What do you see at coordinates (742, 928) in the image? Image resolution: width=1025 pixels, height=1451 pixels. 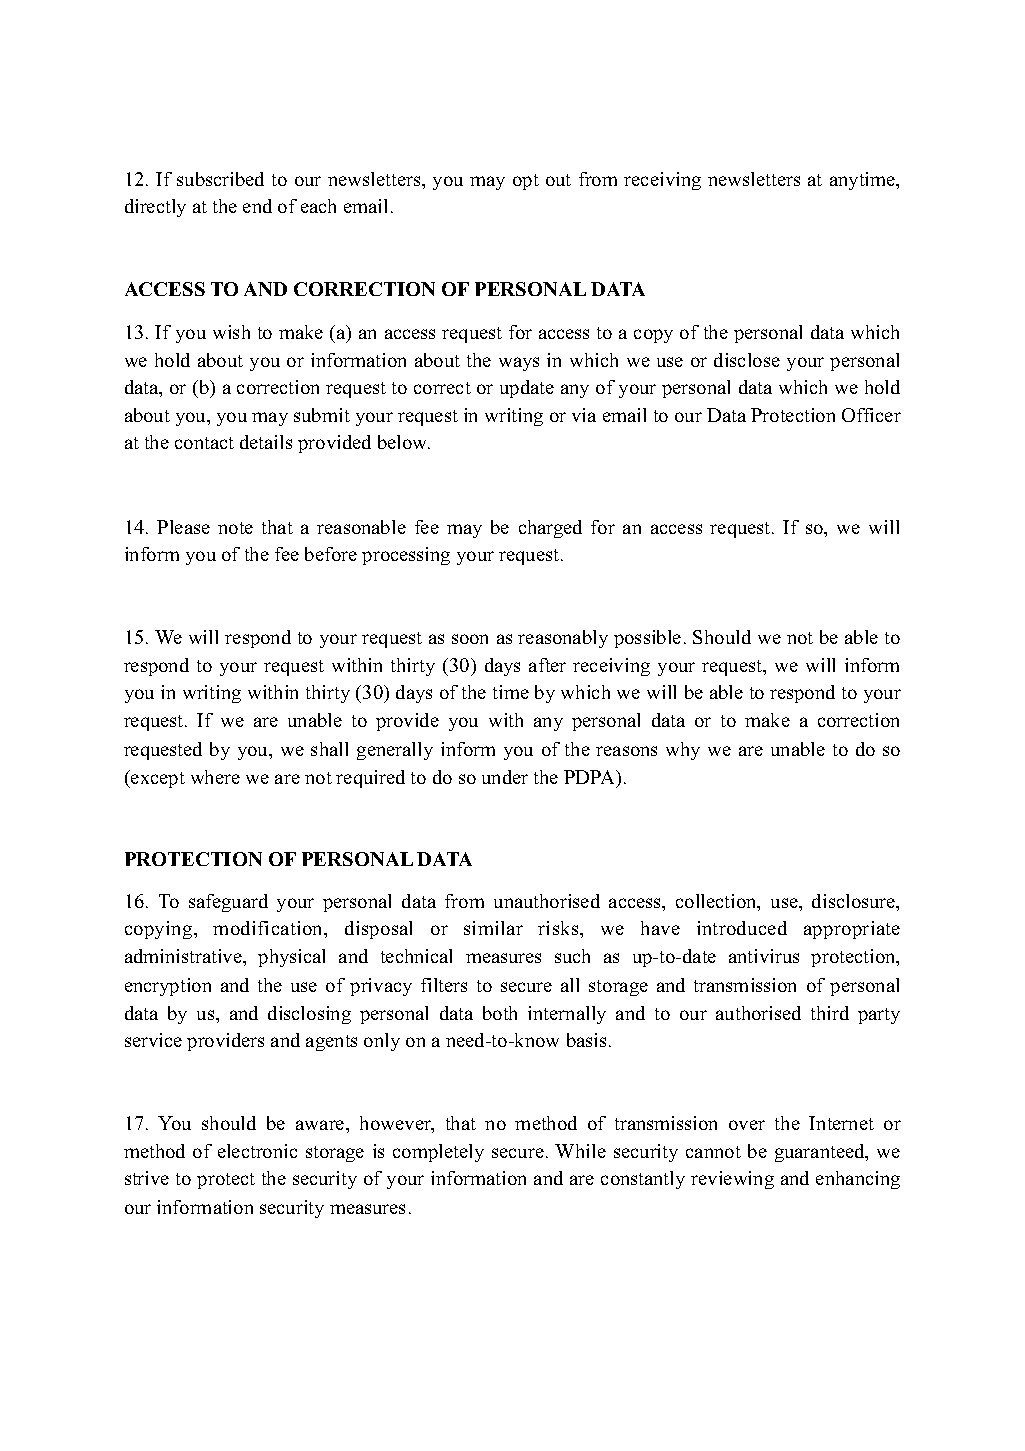 I see `introduced` at bounding box center [742, 928].
